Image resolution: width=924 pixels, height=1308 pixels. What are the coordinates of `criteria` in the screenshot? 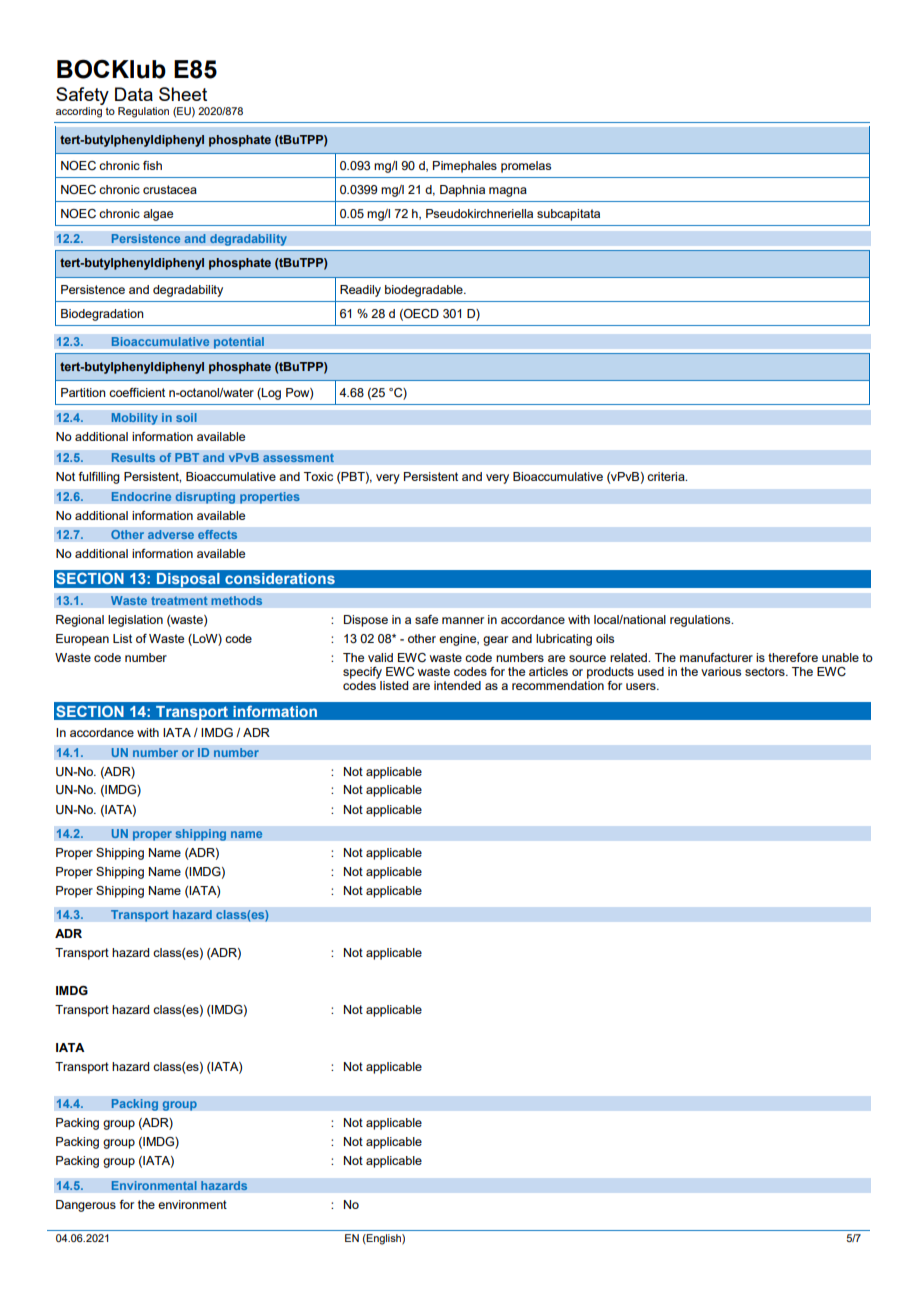 It's located at (667, 476).
